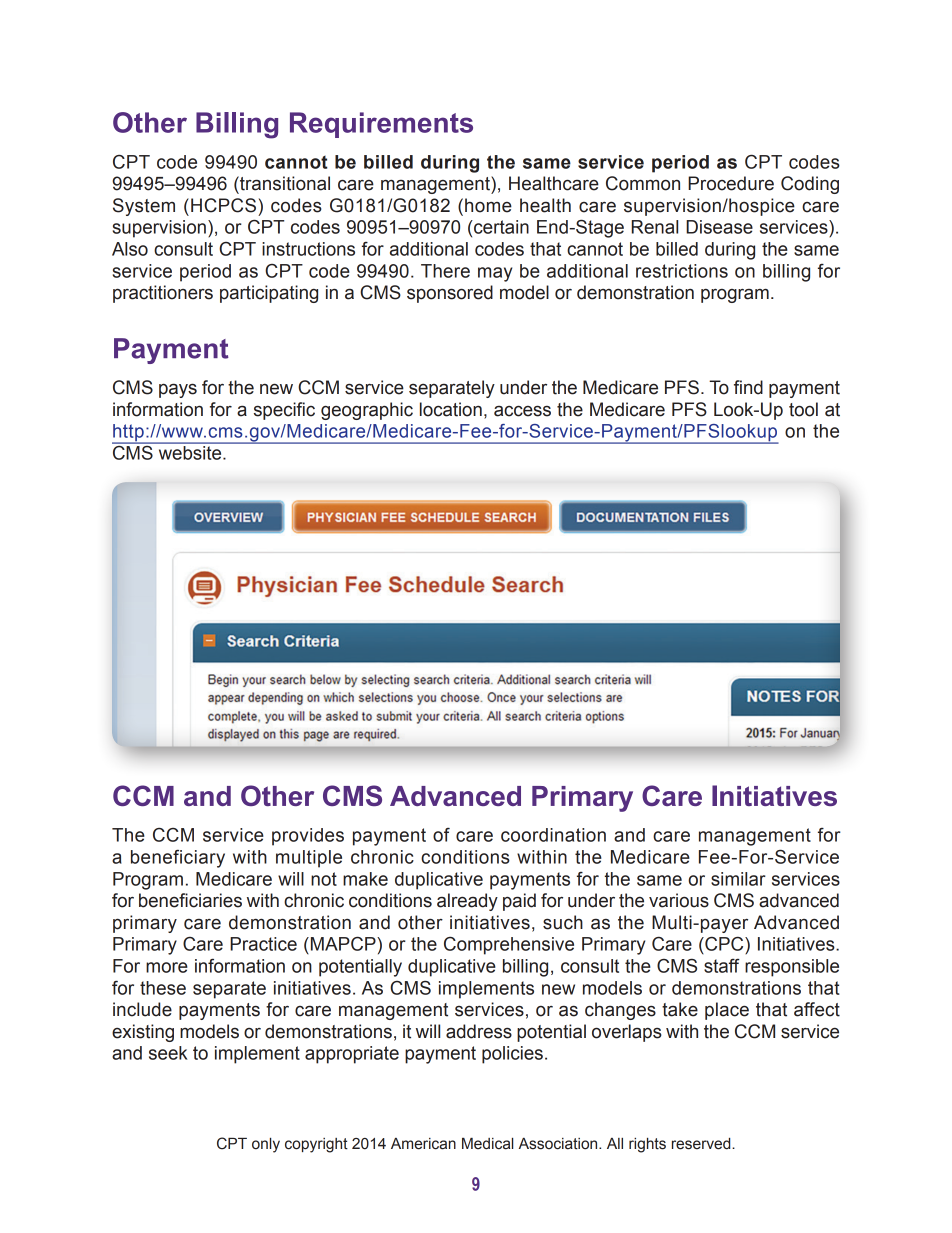  Describe the element at coordinates (738, 879) in the image. I see `similar` at that location.
